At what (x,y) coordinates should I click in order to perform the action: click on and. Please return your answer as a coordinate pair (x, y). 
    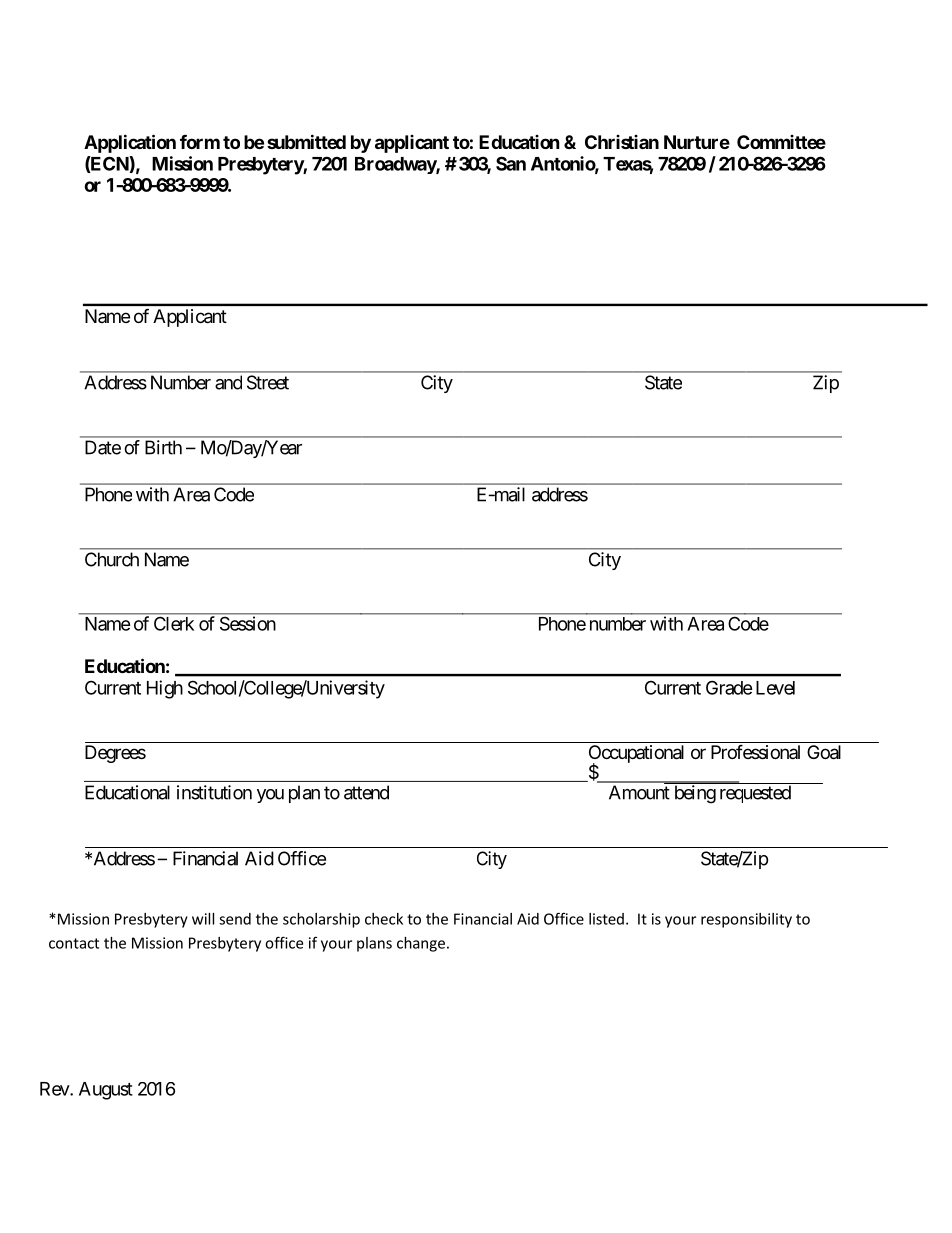
    Looking at the image, I should click on (228, 382).
